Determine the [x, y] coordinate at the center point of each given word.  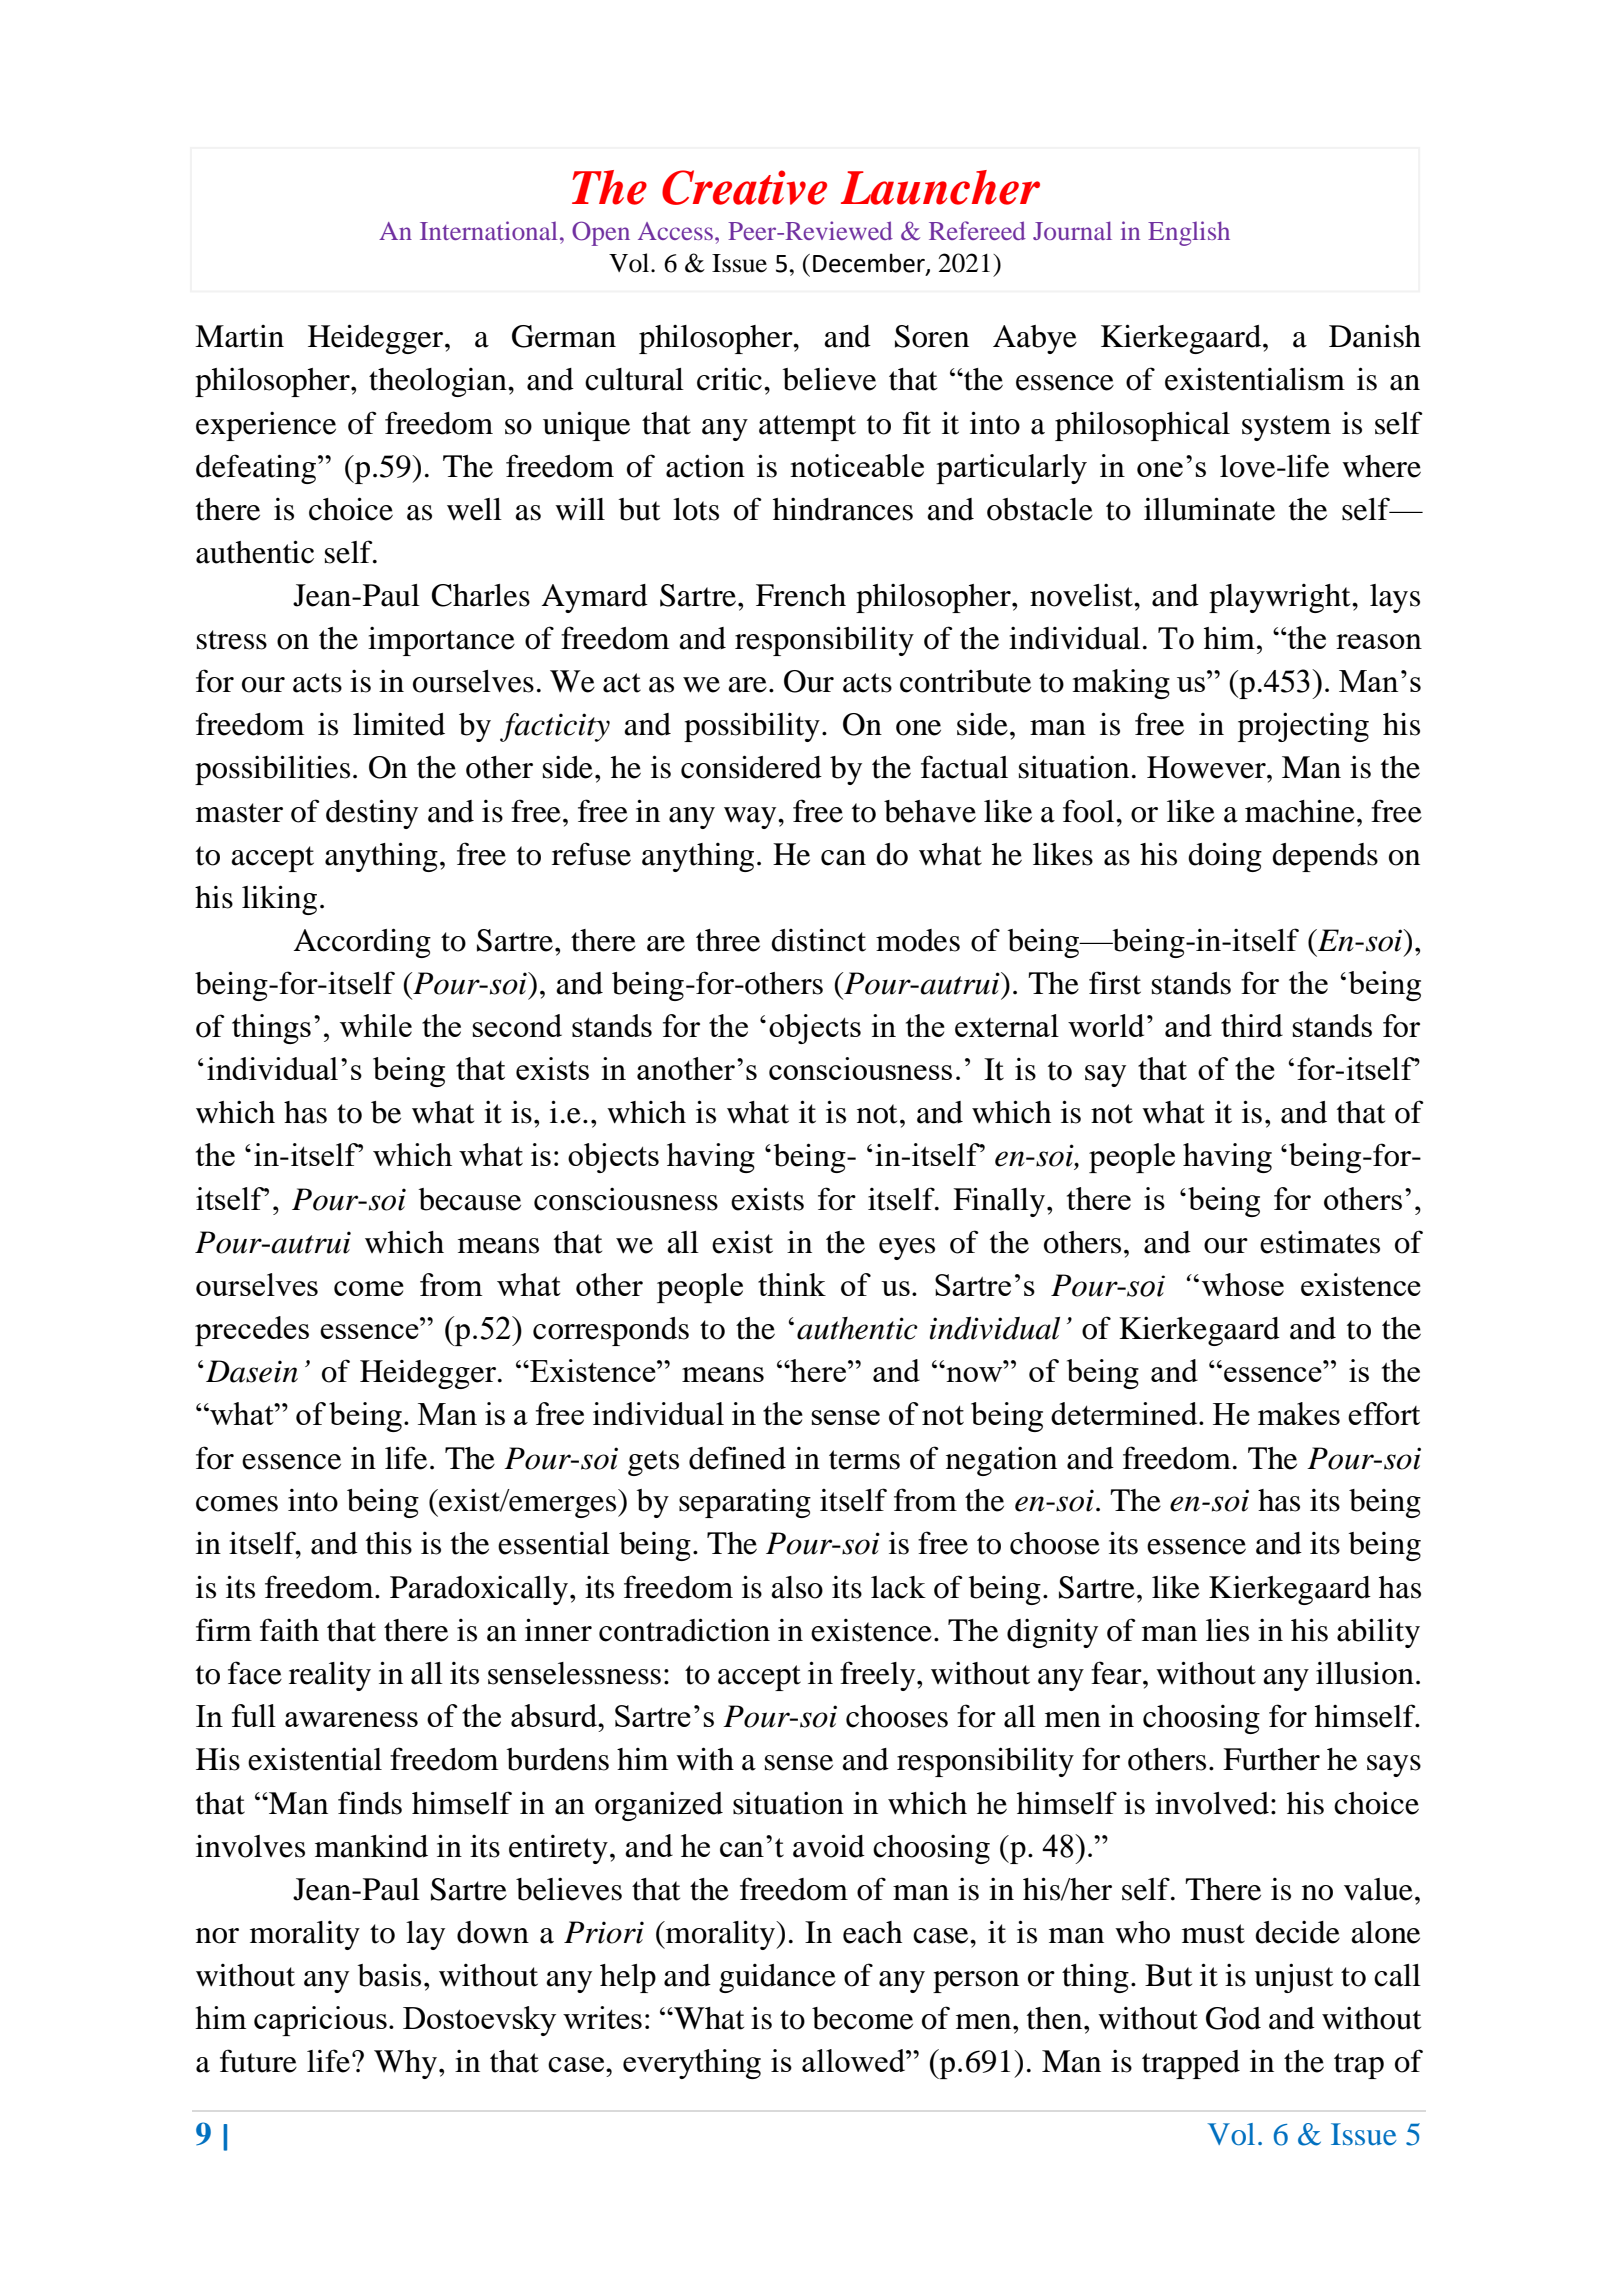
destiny [372, 814]
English [1189, 233]
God [1233, 2018]
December [870, 264]
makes [1299, 1413]
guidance [777, 1978]
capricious [320, 2021]
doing [1225, 857]
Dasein [252, 1371]
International [488, 230]
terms [864, 1460]
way [751, 818]
